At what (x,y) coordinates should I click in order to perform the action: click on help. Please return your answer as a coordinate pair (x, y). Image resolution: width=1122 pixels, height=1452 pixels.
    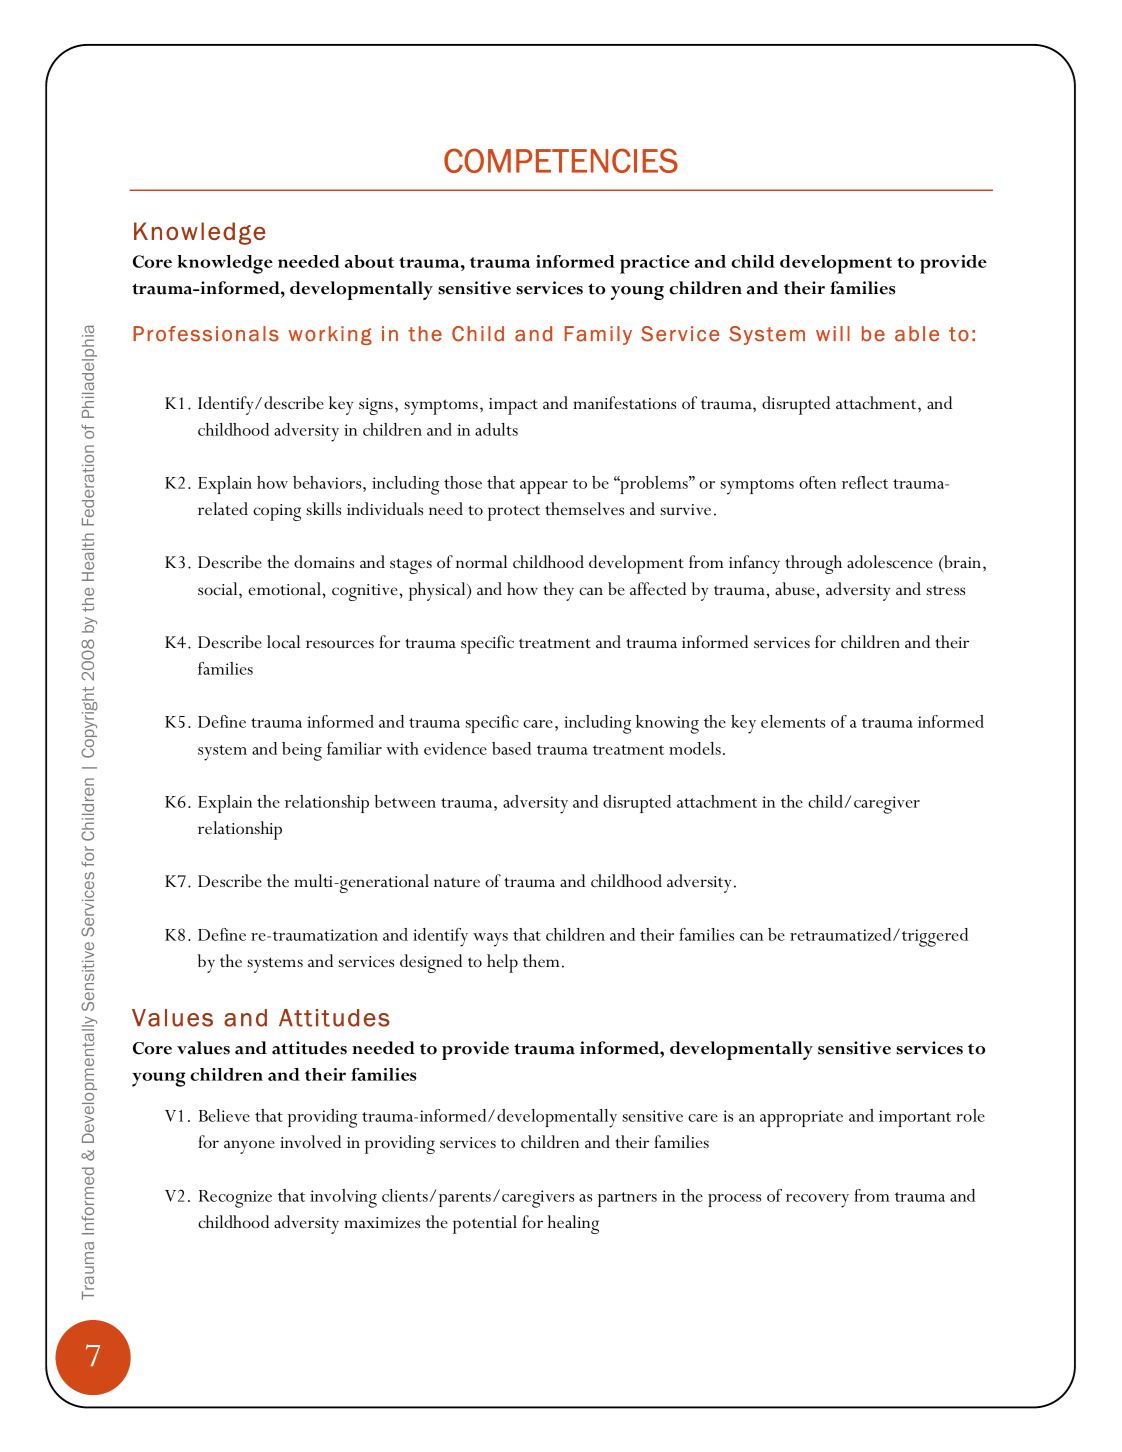
    Looking at the image, I should click on (502, 963).
